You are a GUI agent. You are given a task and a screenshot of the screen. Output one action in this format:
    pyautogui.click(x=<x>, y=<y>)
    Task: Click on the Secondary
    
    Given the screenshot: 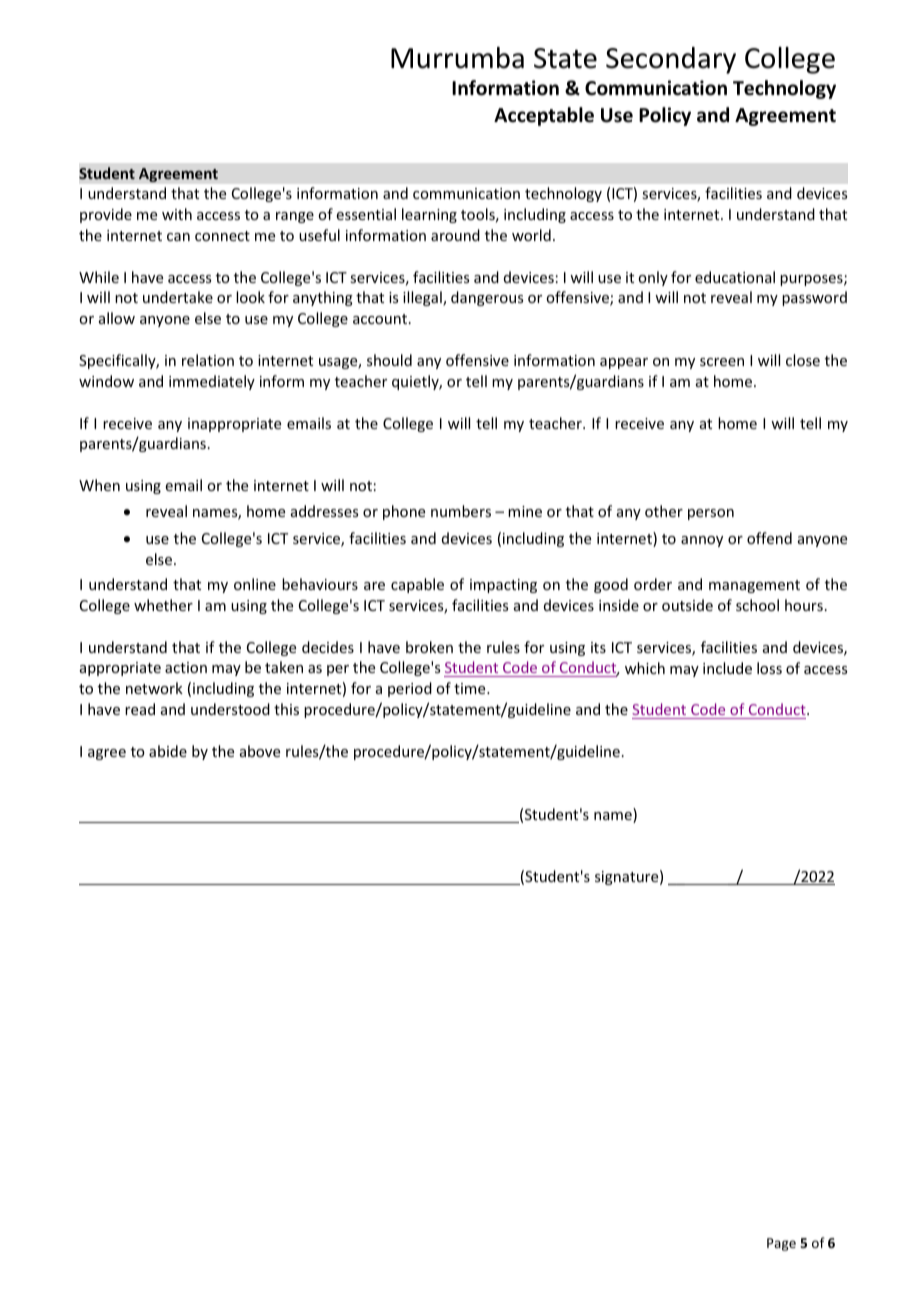 What is the action you would take?
    pyautogui.click(x=671, y=60)
